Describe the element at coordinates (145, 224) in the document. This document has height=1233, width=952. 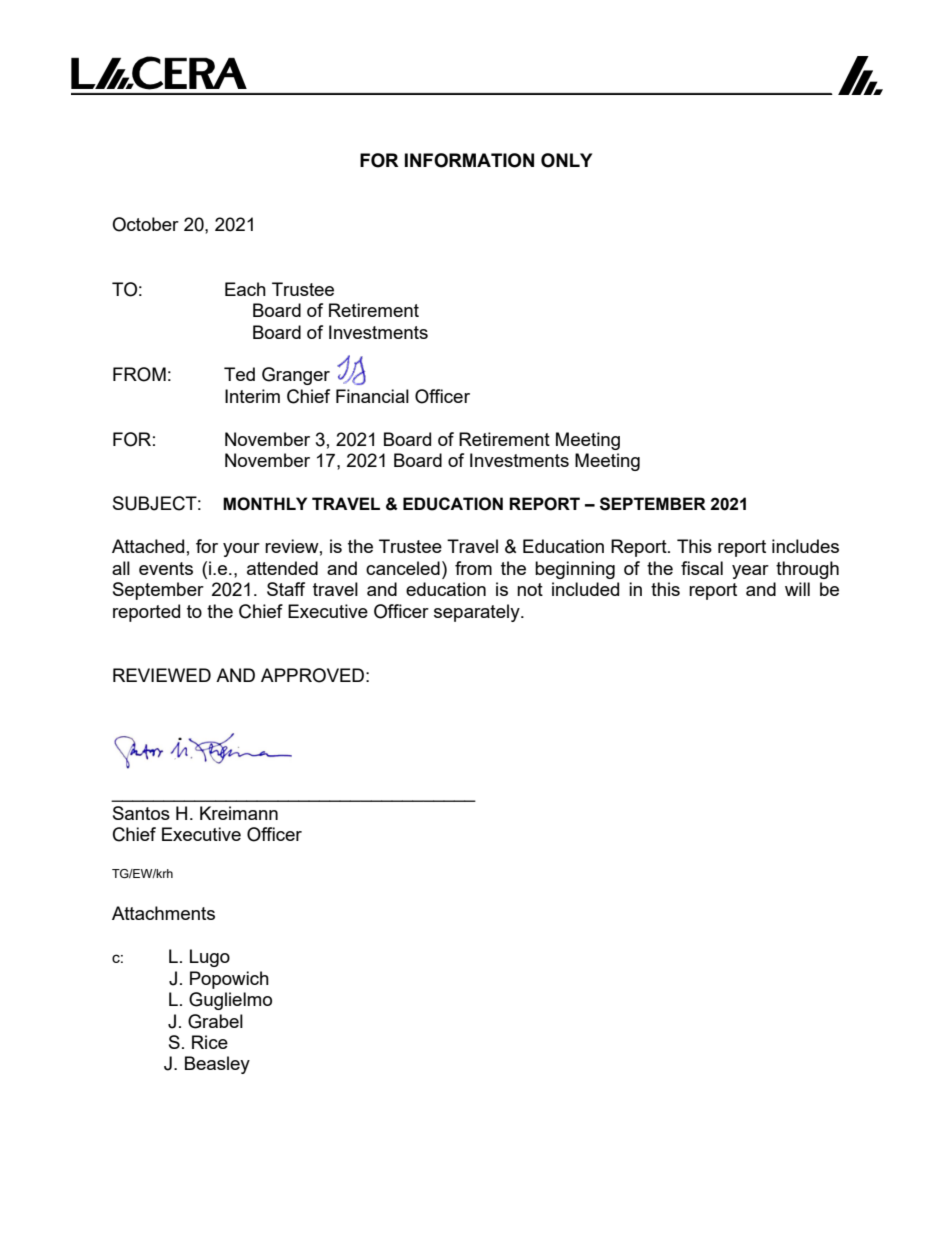
I see `October` at that location.
